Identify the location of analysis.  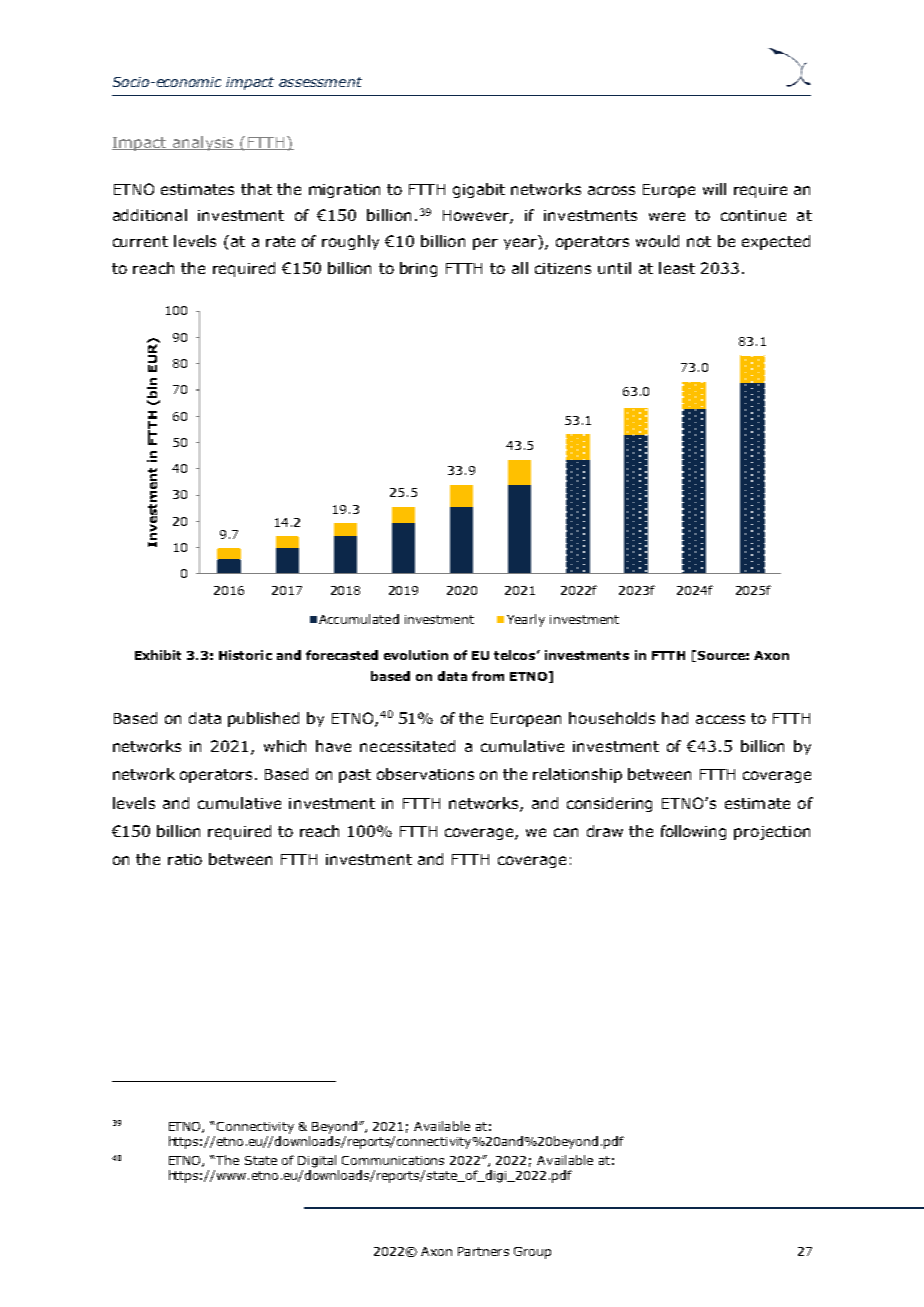
(203, 143).
